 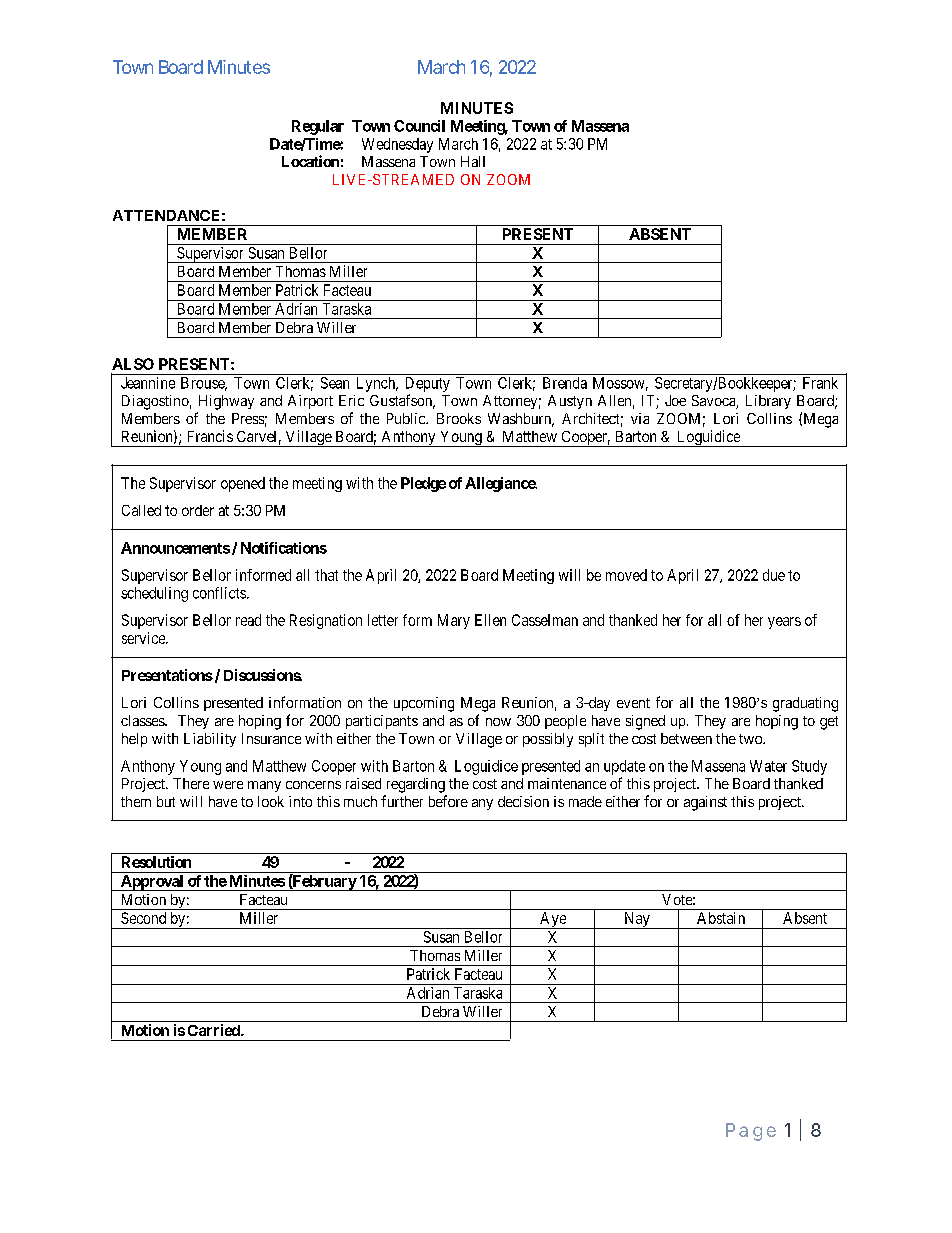 I want to click on Location, so click(x=310, y=161).
